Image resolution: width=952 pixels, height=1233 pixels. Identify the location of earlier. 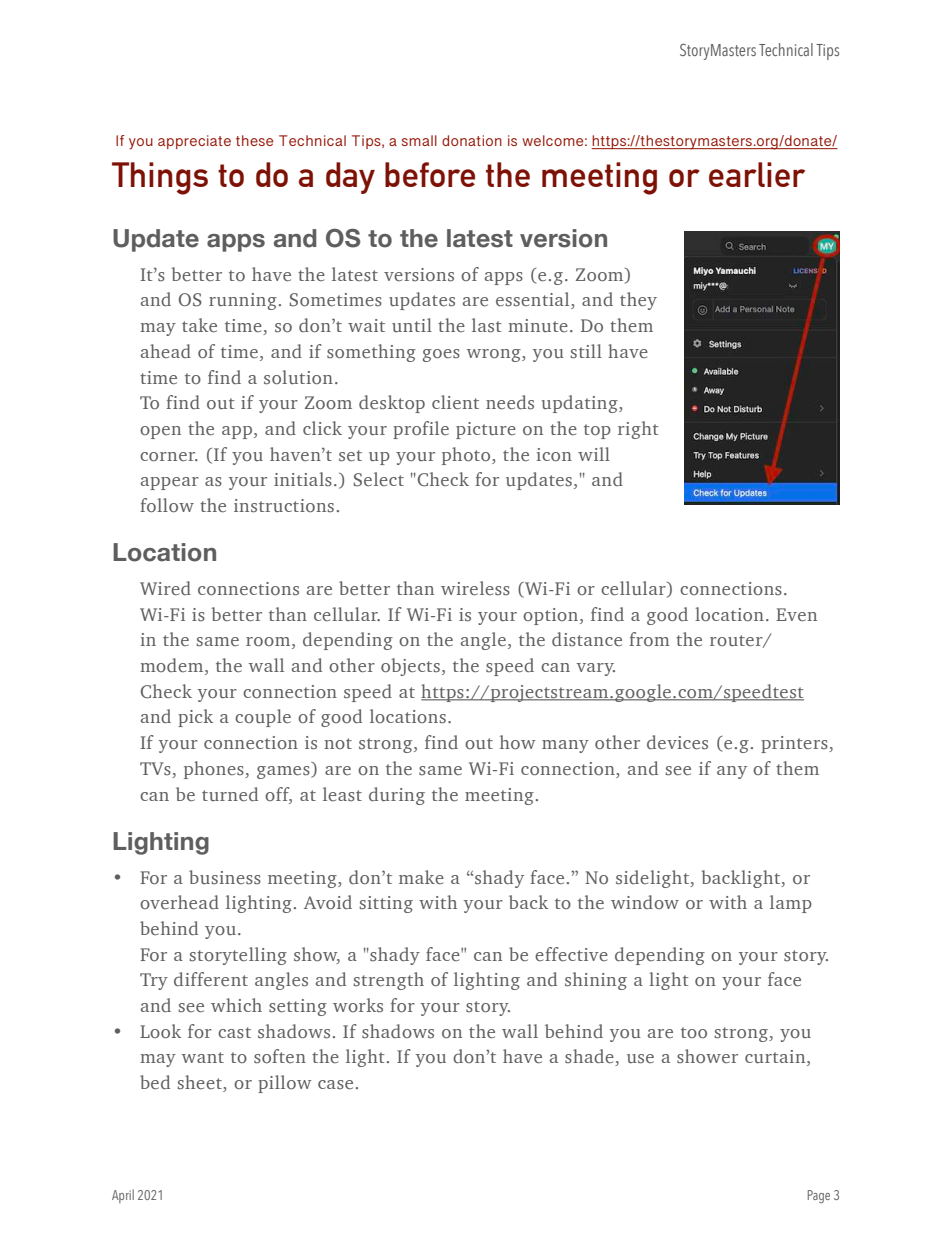
(757, 174).
